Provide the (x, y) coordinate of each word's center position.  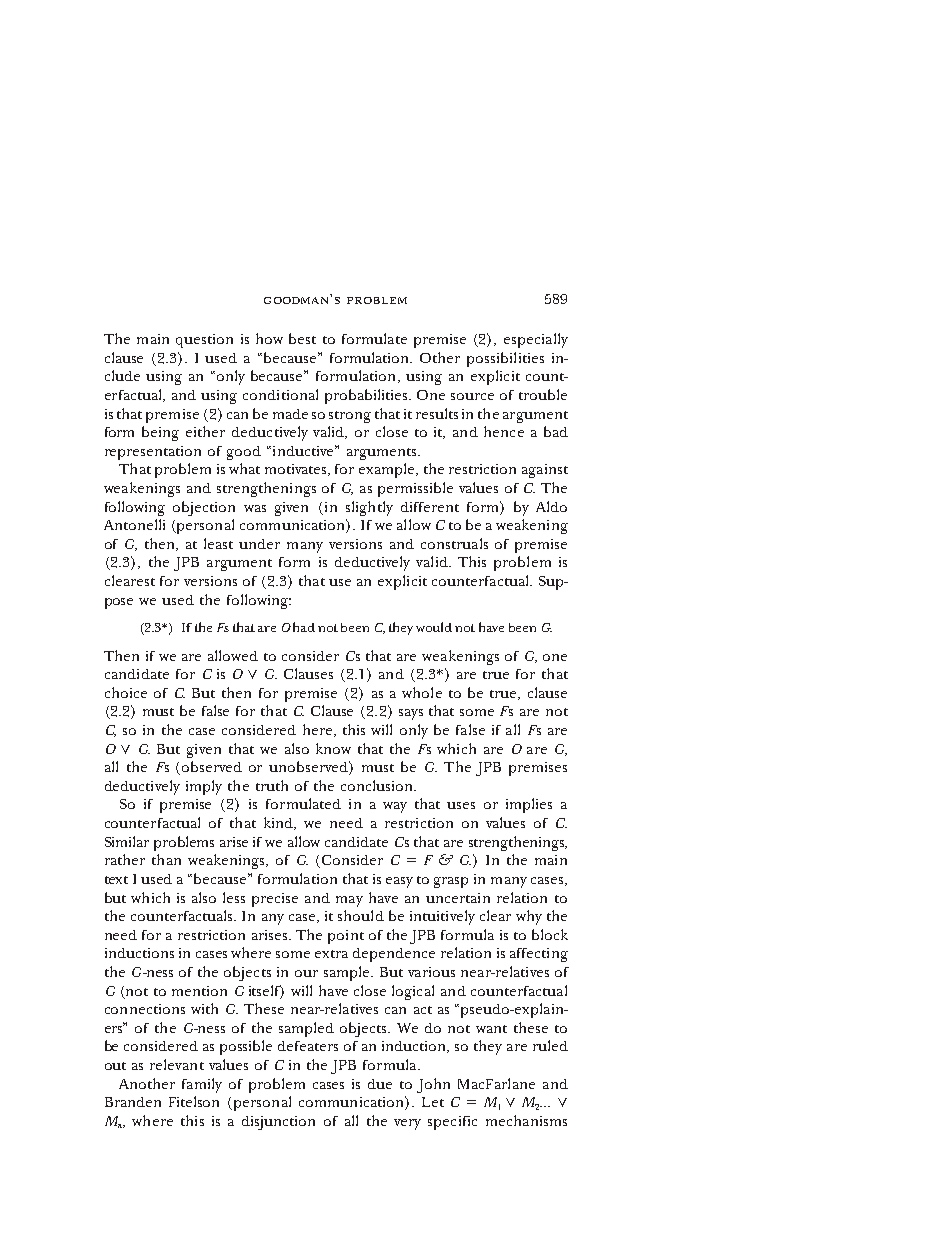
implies (529, 805)
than (166, 859)
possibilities (505, 359)
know (333, 748)
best (302, 338)
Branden (133, 1102)
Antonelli (134, 524)
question (204, 341)
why (529, 917)
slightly (369, 508)
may (349, 901)
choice (126, 692)
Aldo (551, 506)
